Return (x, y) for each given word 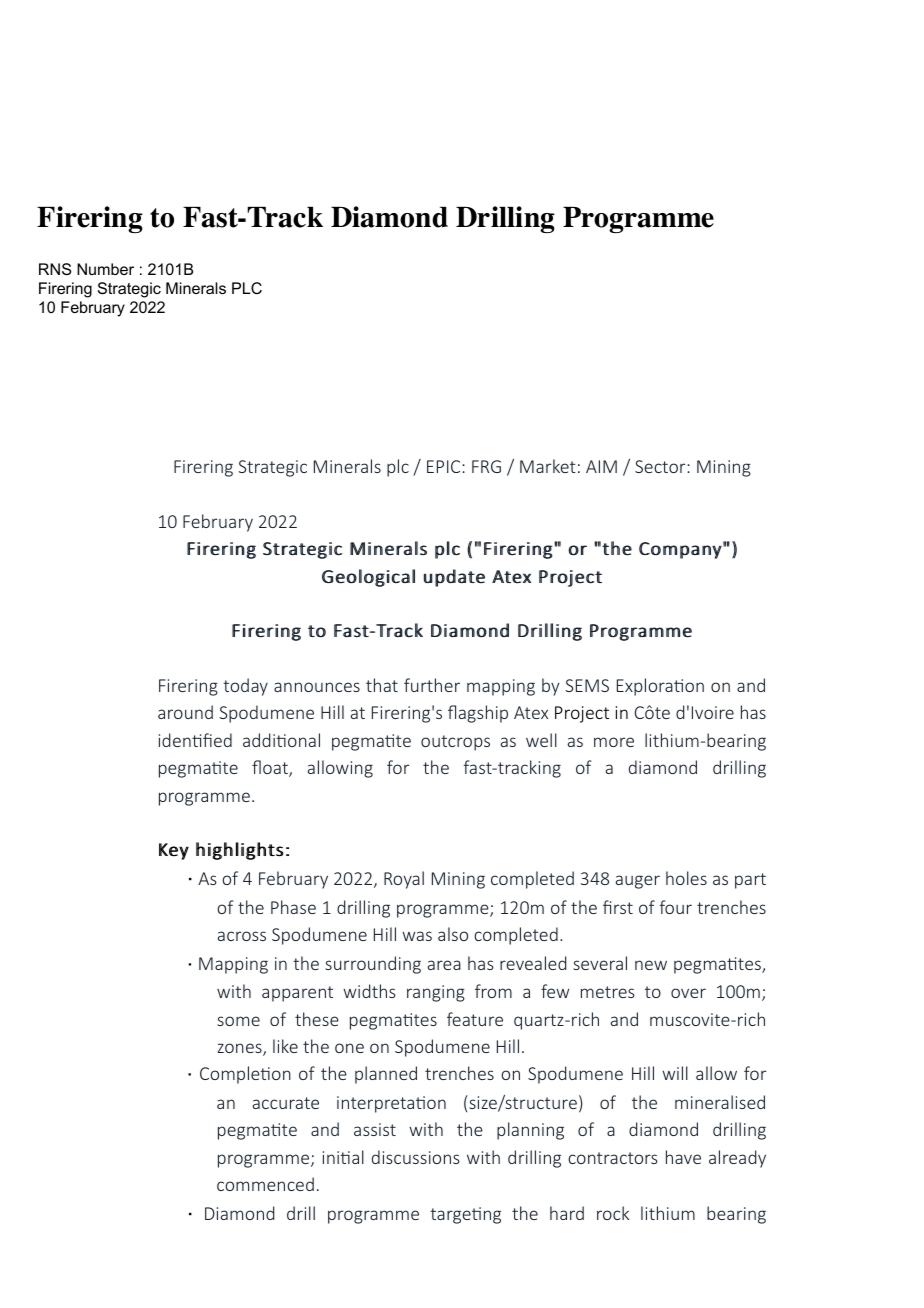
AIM (601, 466)
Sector (661, 466)
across (242, 936)
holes (686, 878)
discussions (416, 1157)
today (245, 687)
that (382, 685)
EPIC (445, 466)
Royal (404, 880)
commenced (265, 1184)
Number (105, 269)
